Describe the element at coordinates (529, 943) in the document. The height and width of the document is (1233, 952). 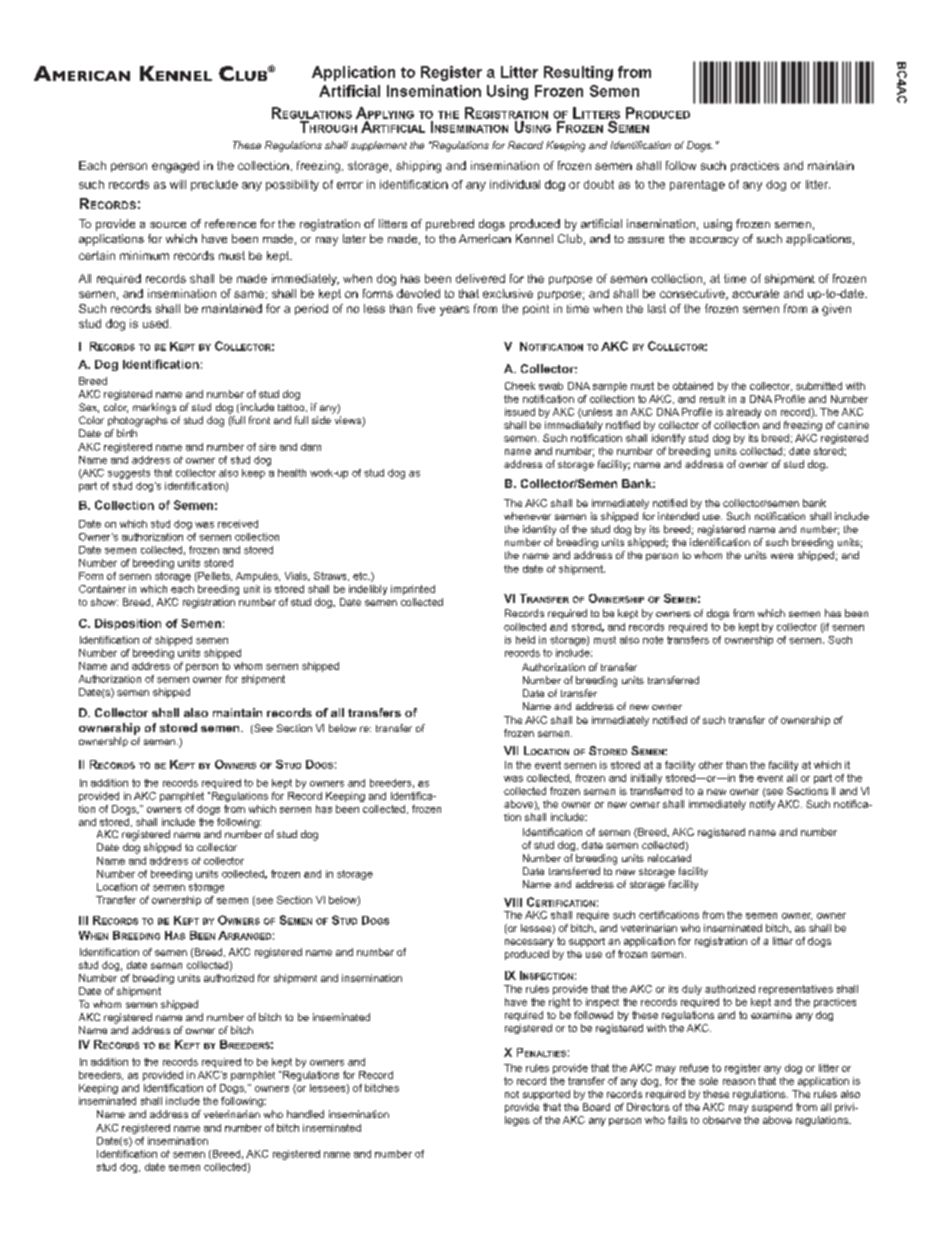
I see `necessary` at that location.
